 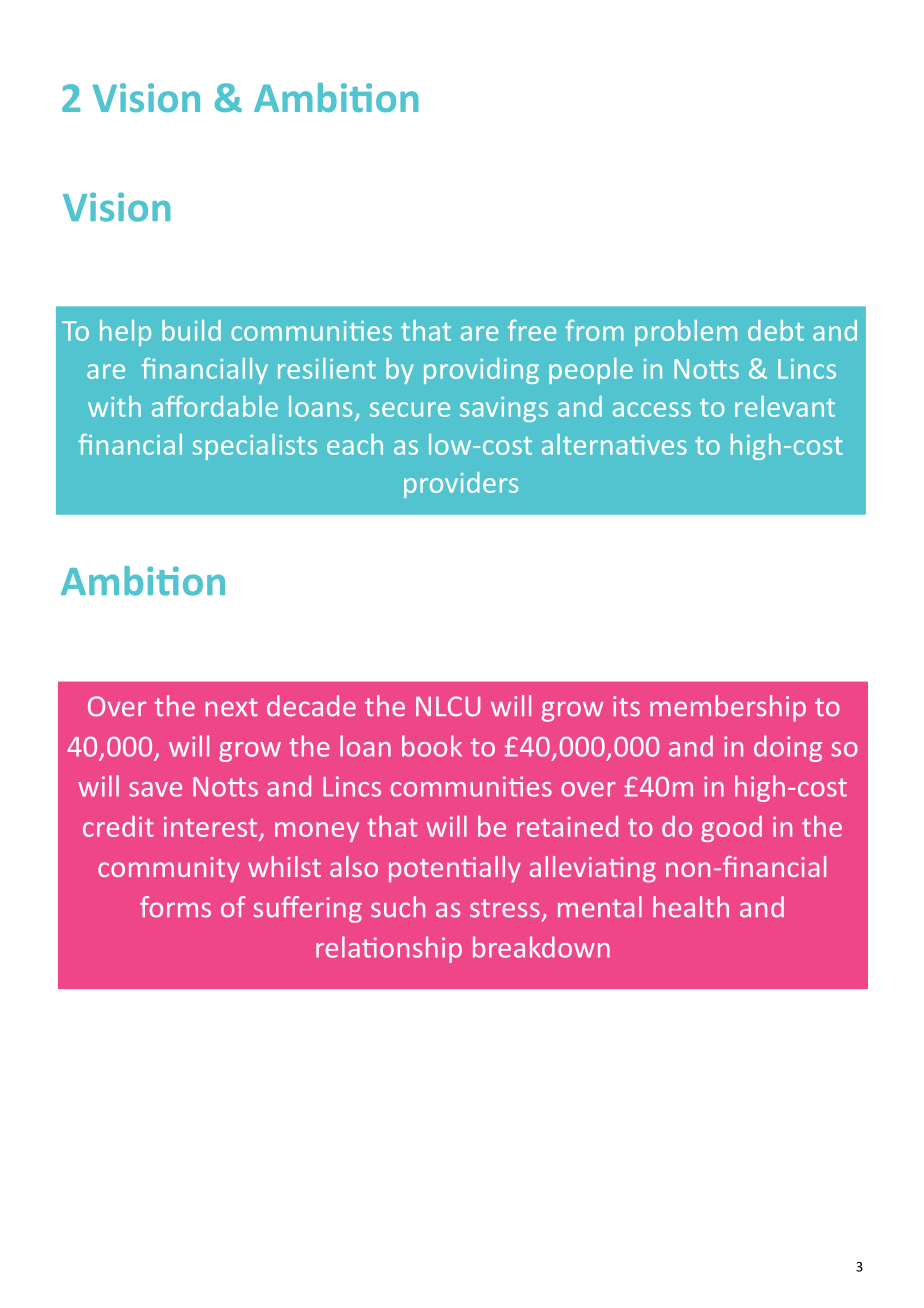 What do you see at coordinates (175, 907) in the document?
I see `forms` at bounding box center [175, 907].
